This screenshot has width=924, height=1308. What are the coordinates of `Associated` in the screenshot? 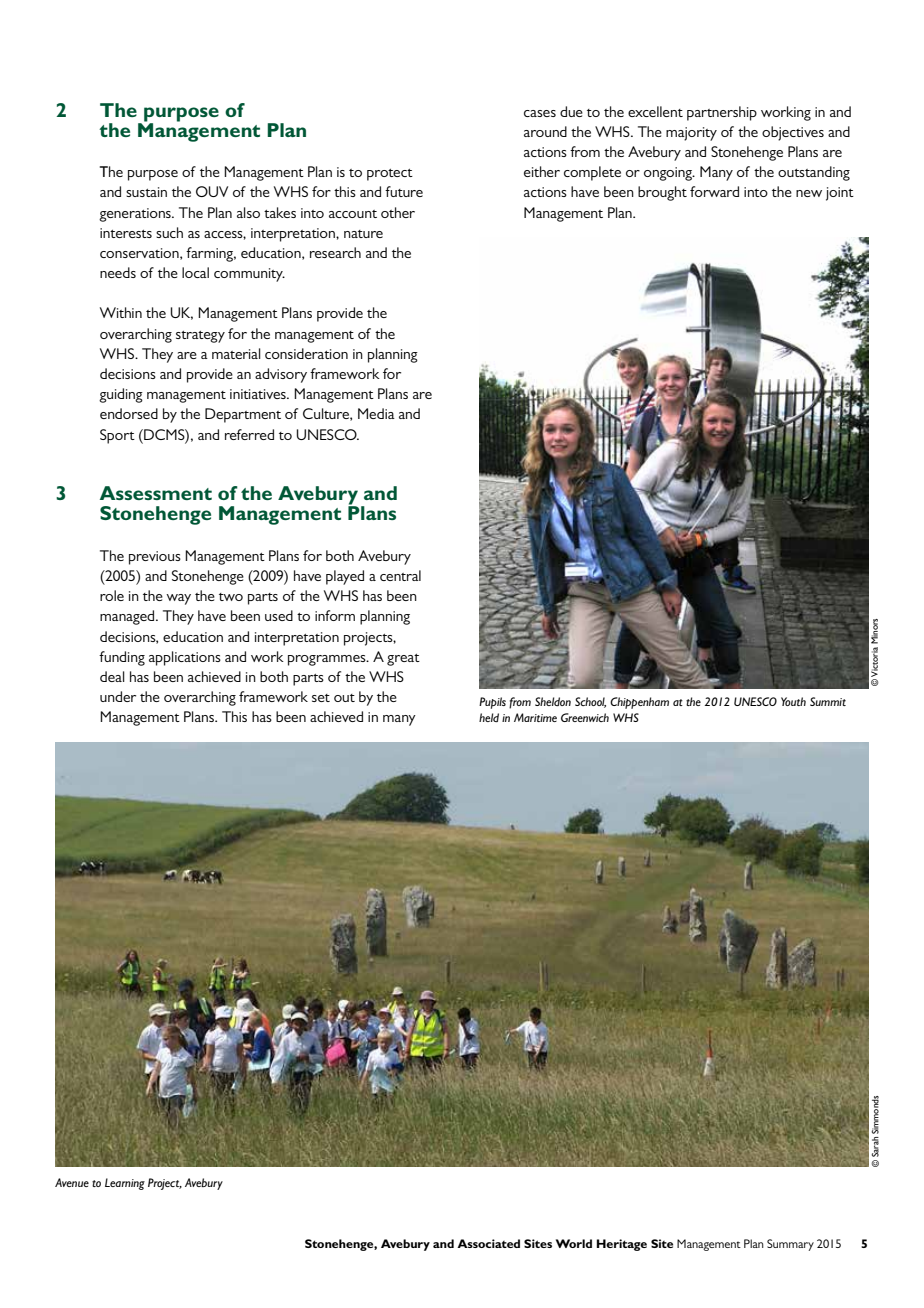 It's located at (488, 1243).
